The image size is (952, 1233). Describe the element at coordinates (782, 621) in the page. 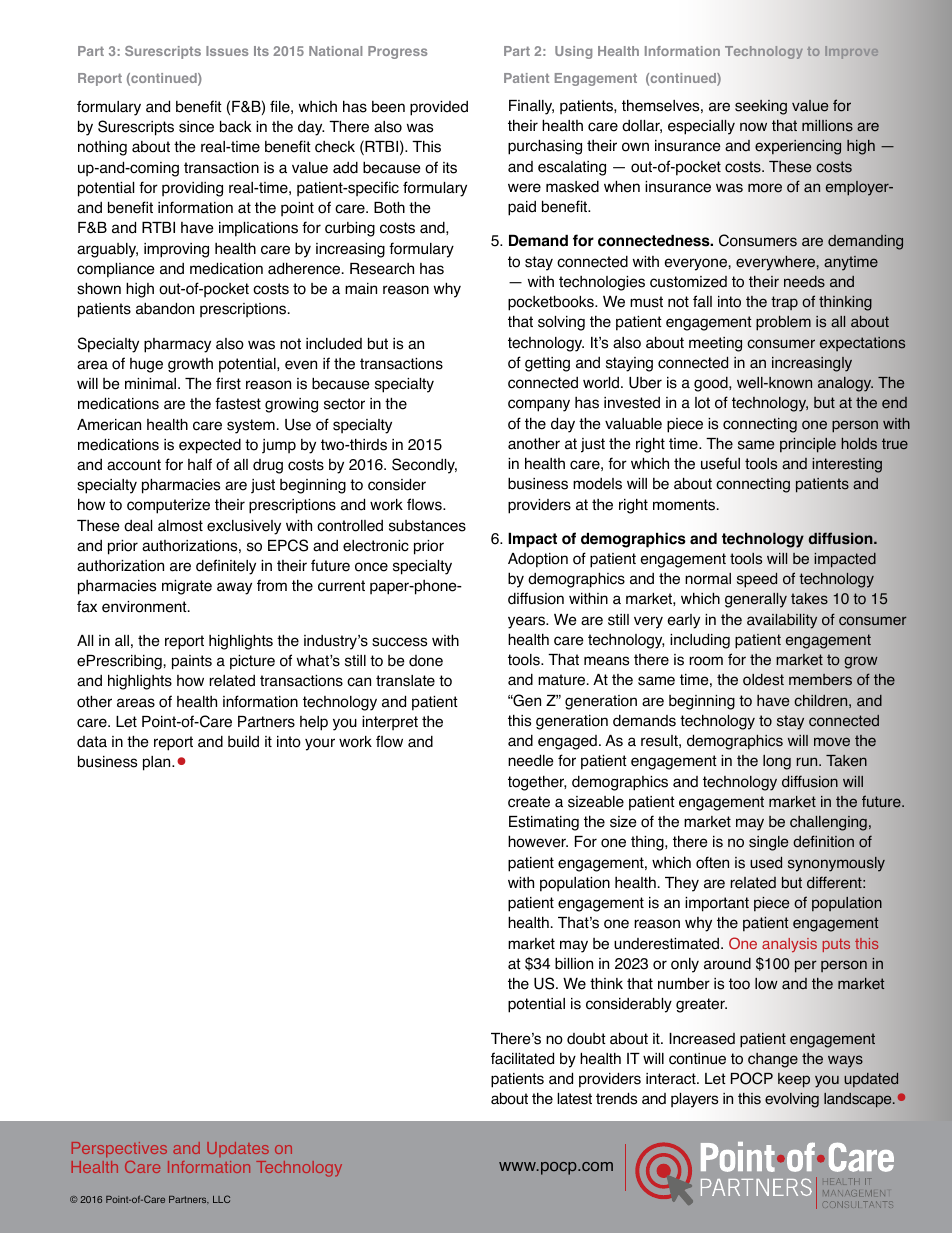

I see `availability` at that location.
